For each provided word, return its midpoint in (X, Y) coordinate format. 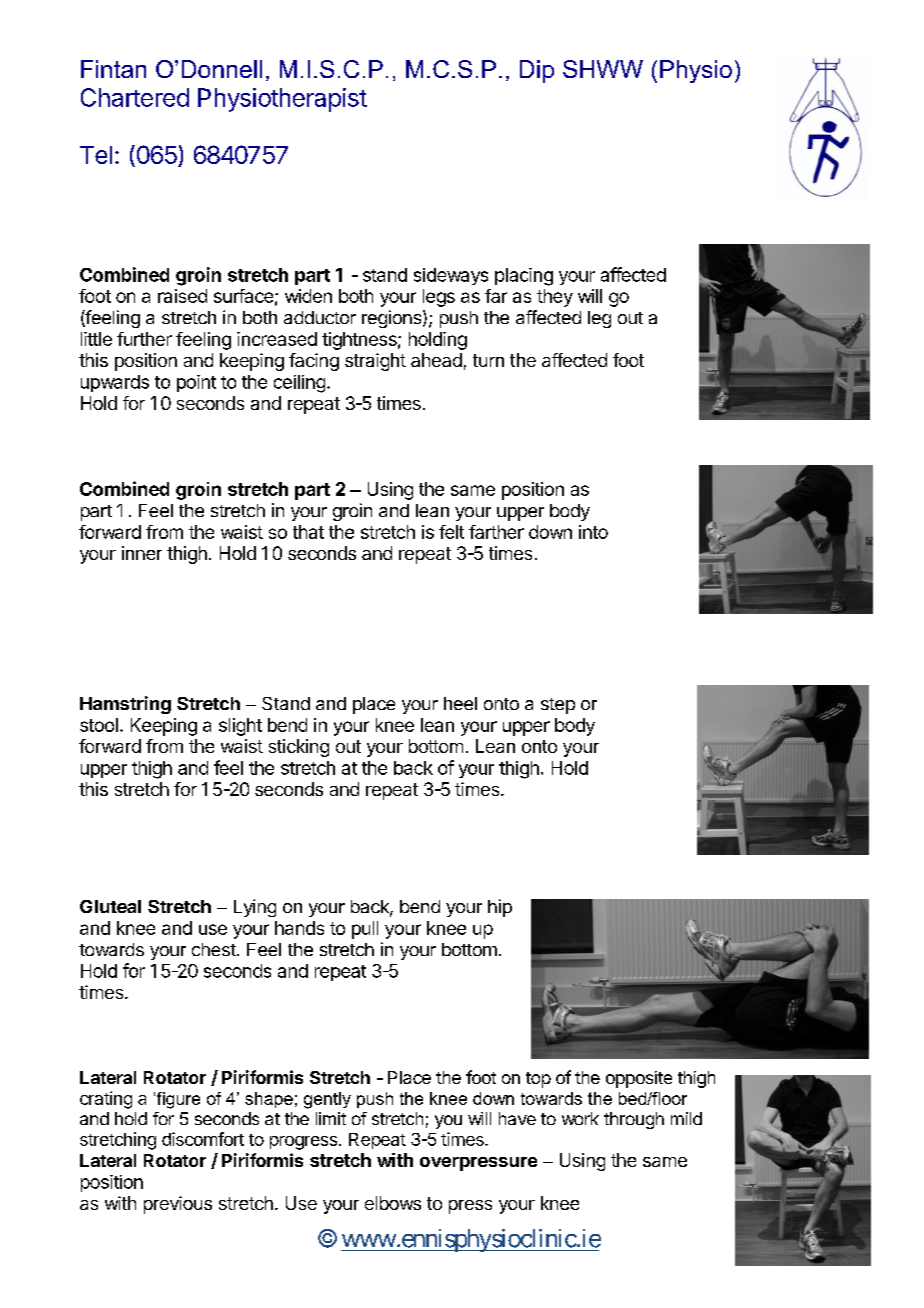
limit (331, 1118)
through (634, 1120)
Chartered (135, 97)
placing (524, 277)
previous (178, 1205)
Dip (537, 71)
